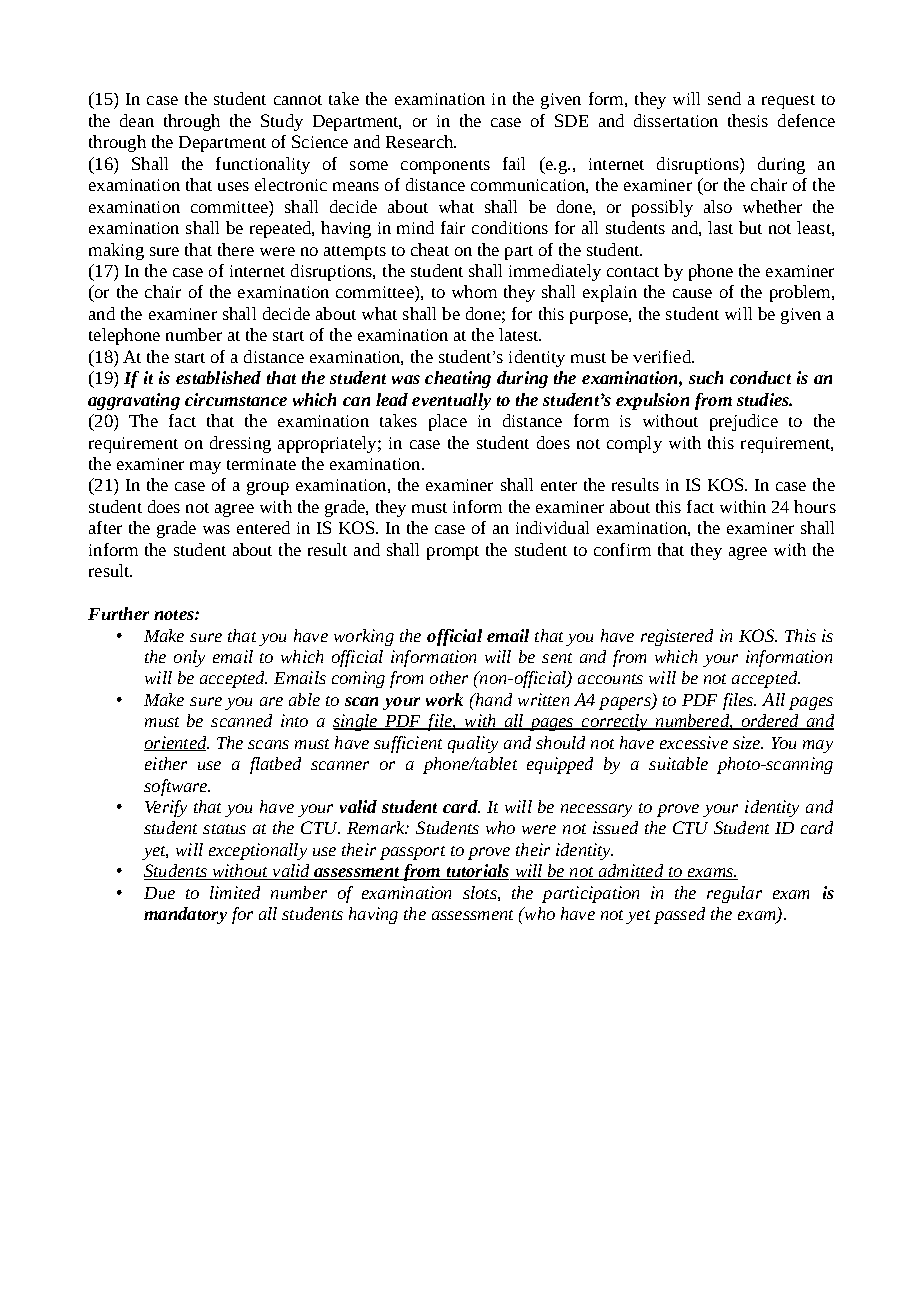 The height and width of the page is (1308, 924). What do you see at coordinates (748, 120) in the page?
I see `thesis` at bounding box center [748, 120].
